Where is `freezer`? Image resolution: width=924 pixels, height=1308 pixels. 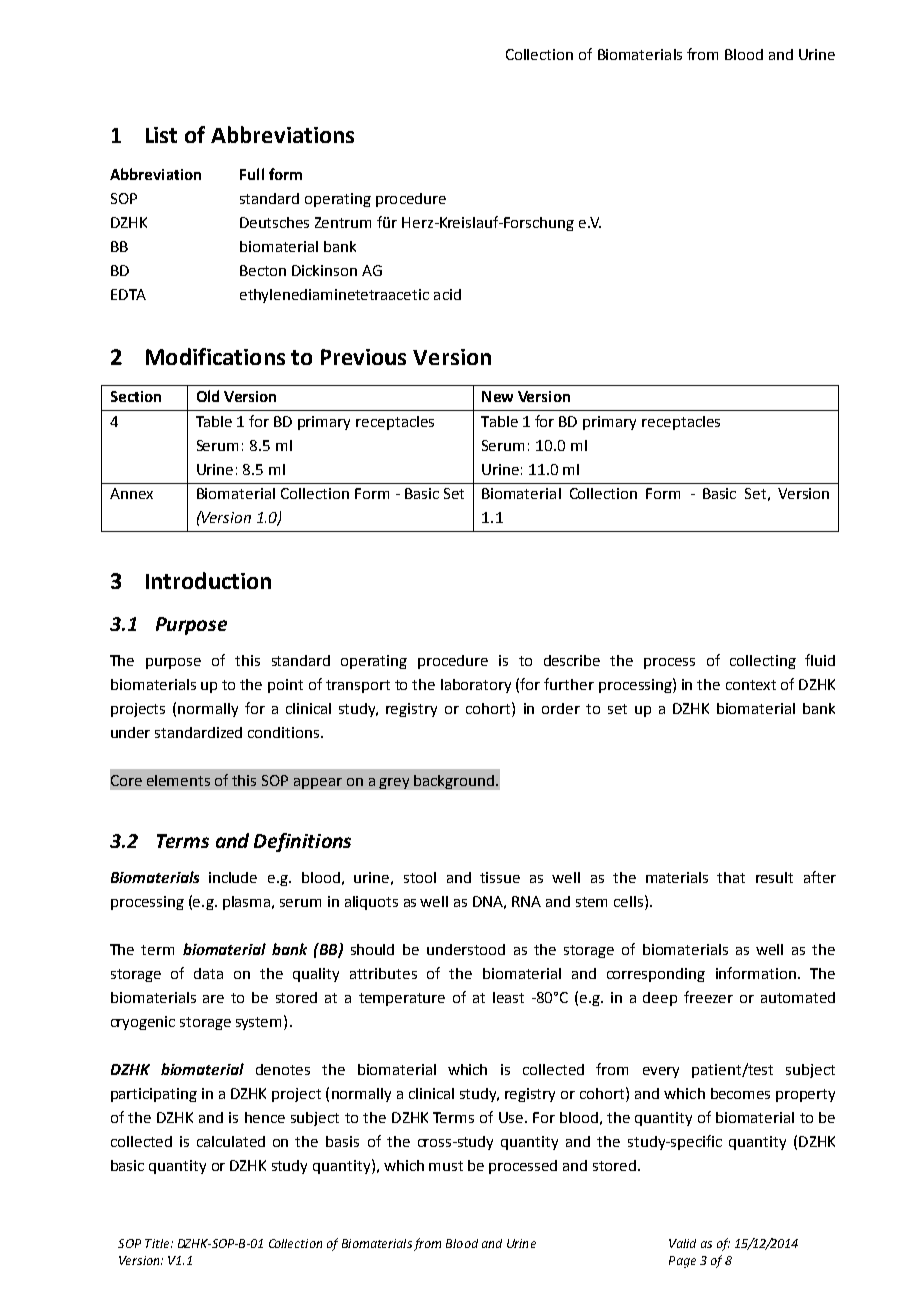
freezer is located at coordinates (708, 997).
